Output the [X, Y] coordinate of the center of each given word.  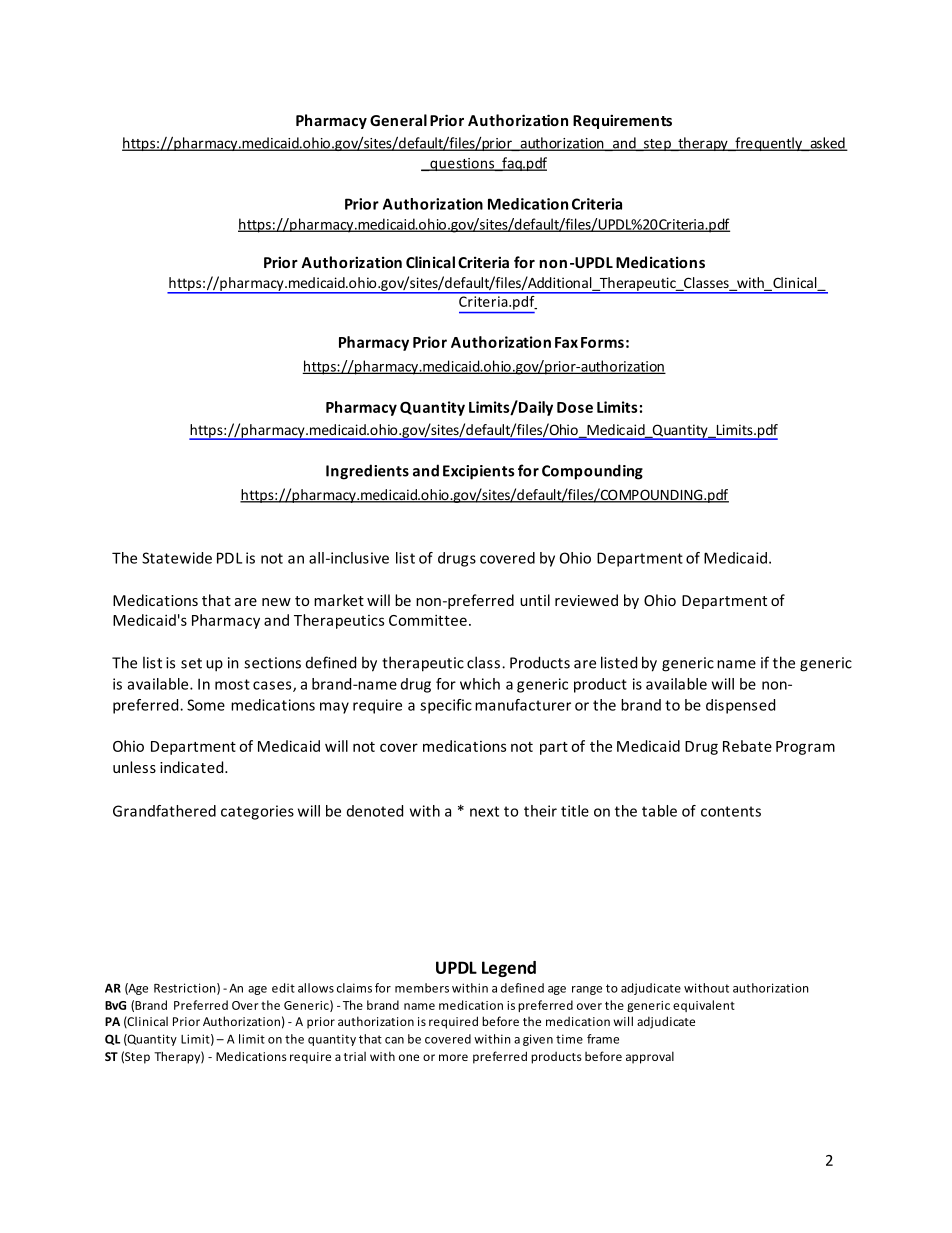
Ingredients [367, 472]
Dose [575, 407]
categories [257, 812]
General [398, 120]
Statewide [177, 558]
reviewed [586, 600]
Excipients [478, 472]
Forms [602, 342]
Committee [428, 620]
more [453, 1057]
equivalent [704, 1006]
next [484, 811]
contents [731, 811]
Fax [566, 342]
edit [283, 988]
